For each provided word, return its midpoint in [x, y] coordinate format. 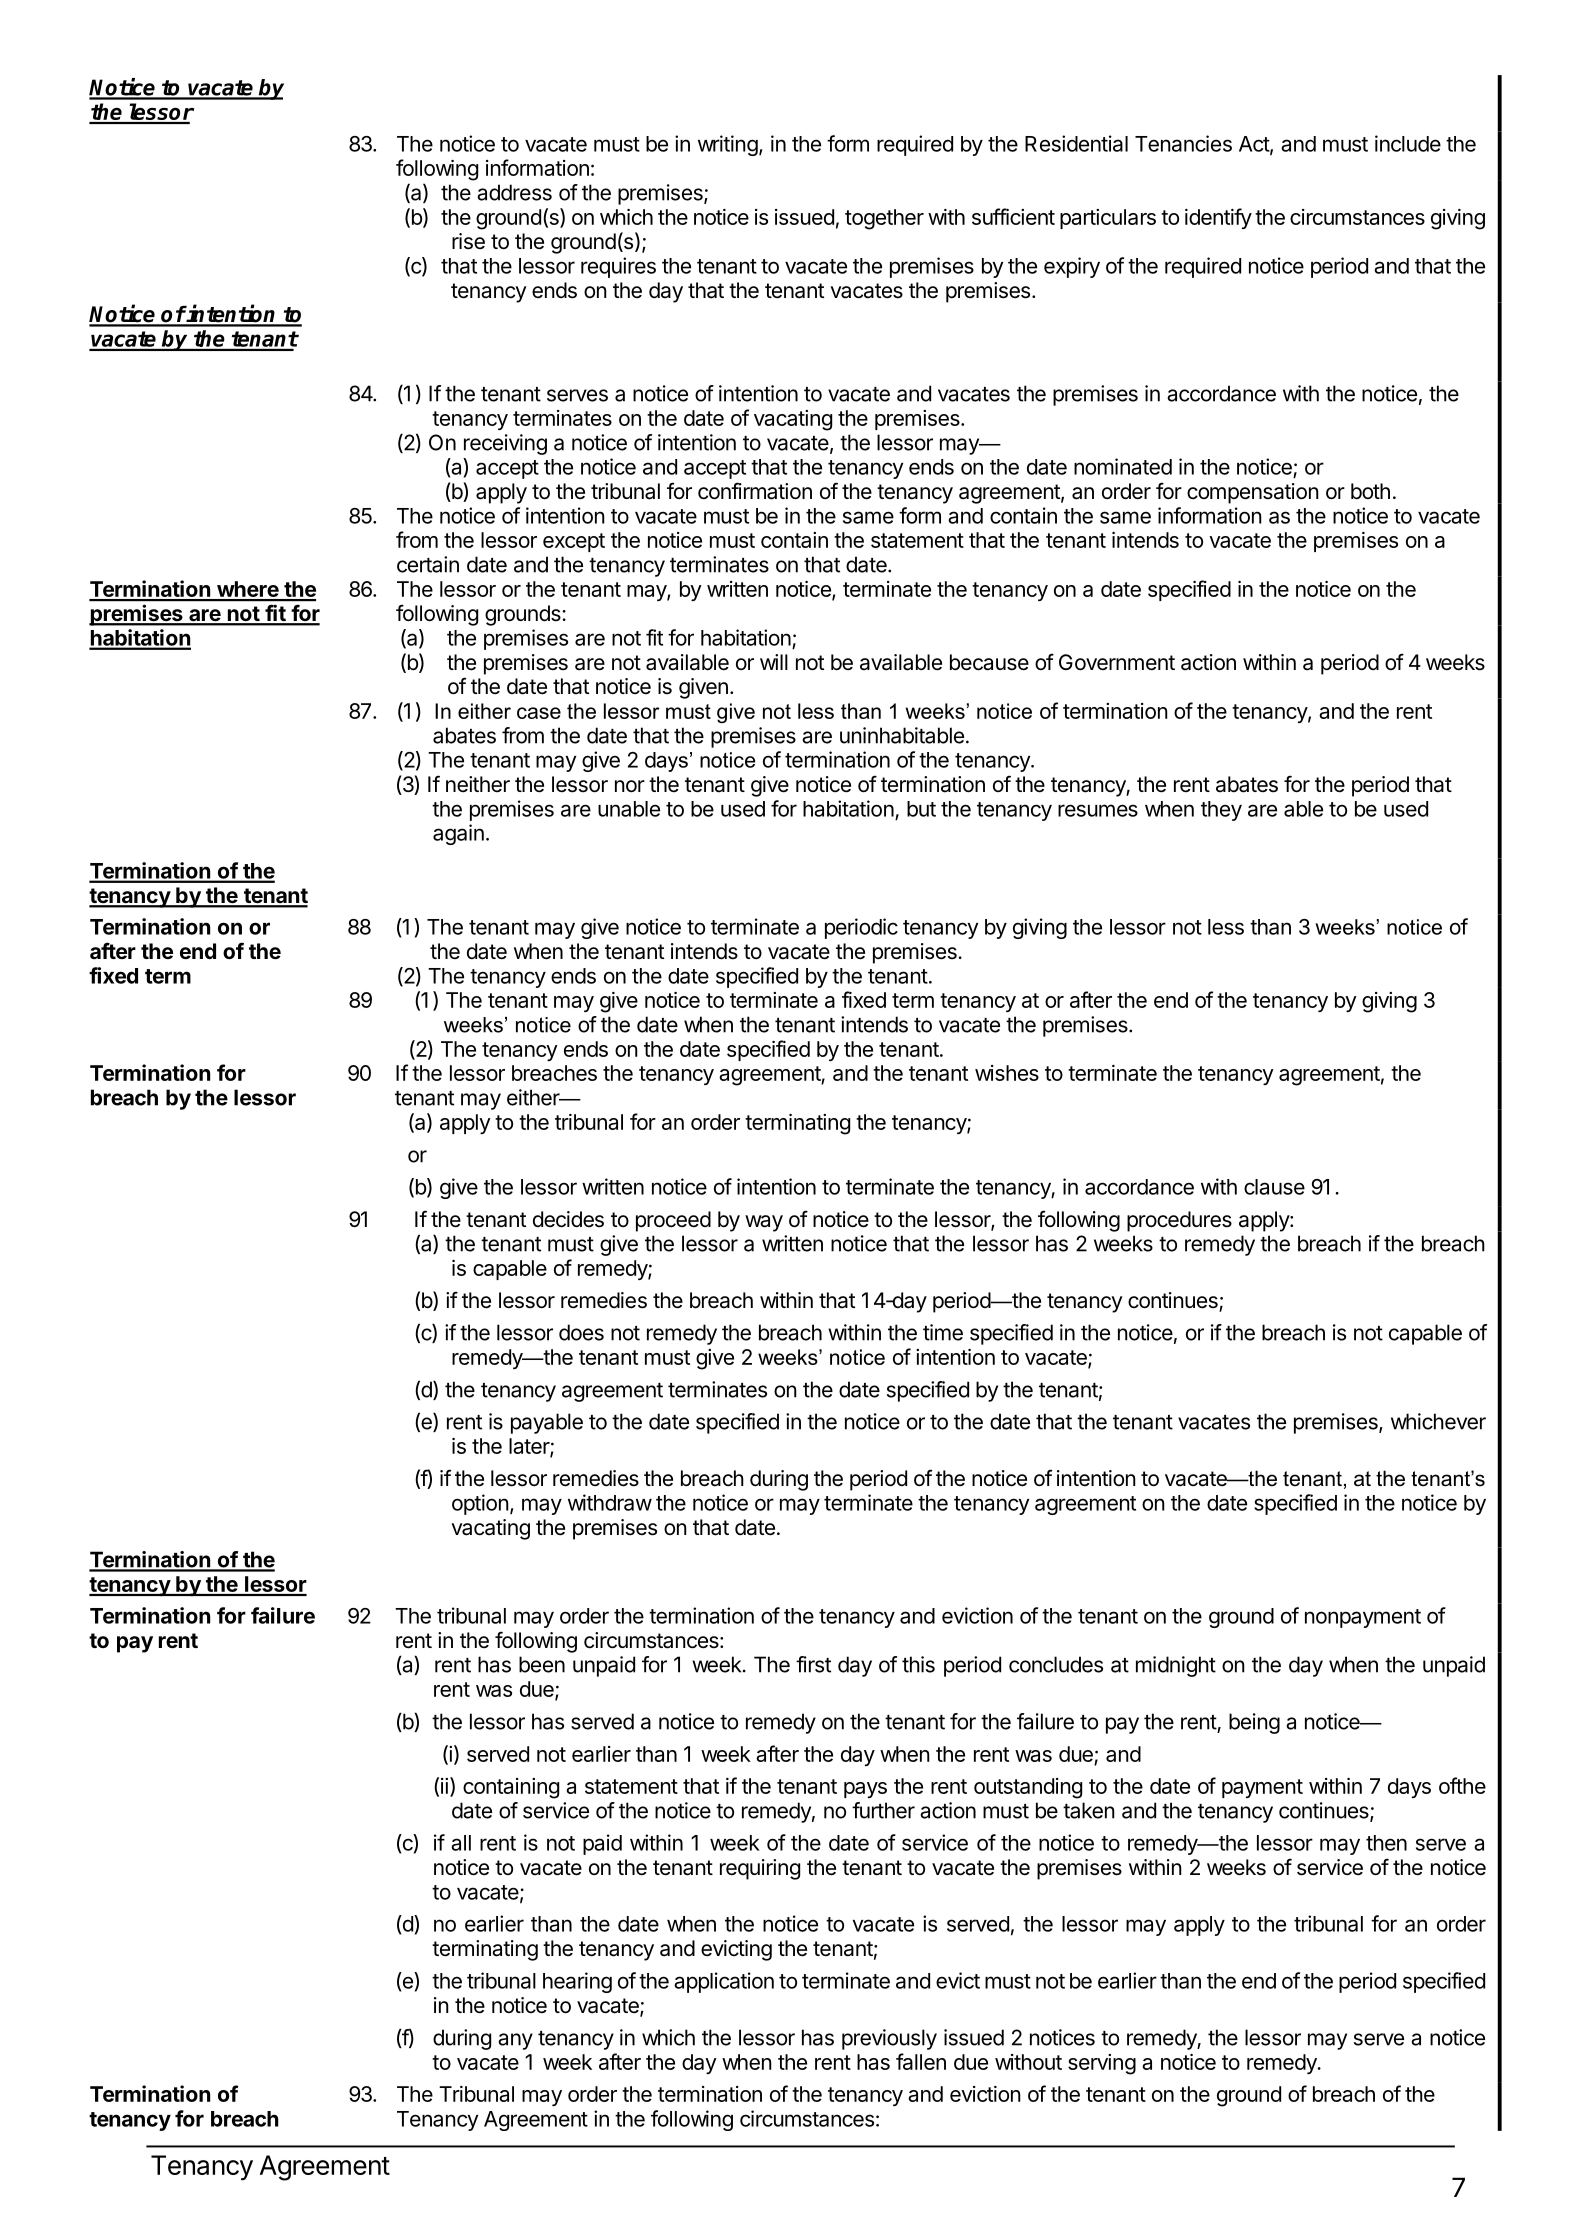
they [1221, 811]
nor [630, 786]
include [1408, 143]
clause [1274, 1187]
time [943, 1332]
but [921, 809]
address [514, 192]
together [884, 219]
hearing [577, 1982]
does [581, 1332]
